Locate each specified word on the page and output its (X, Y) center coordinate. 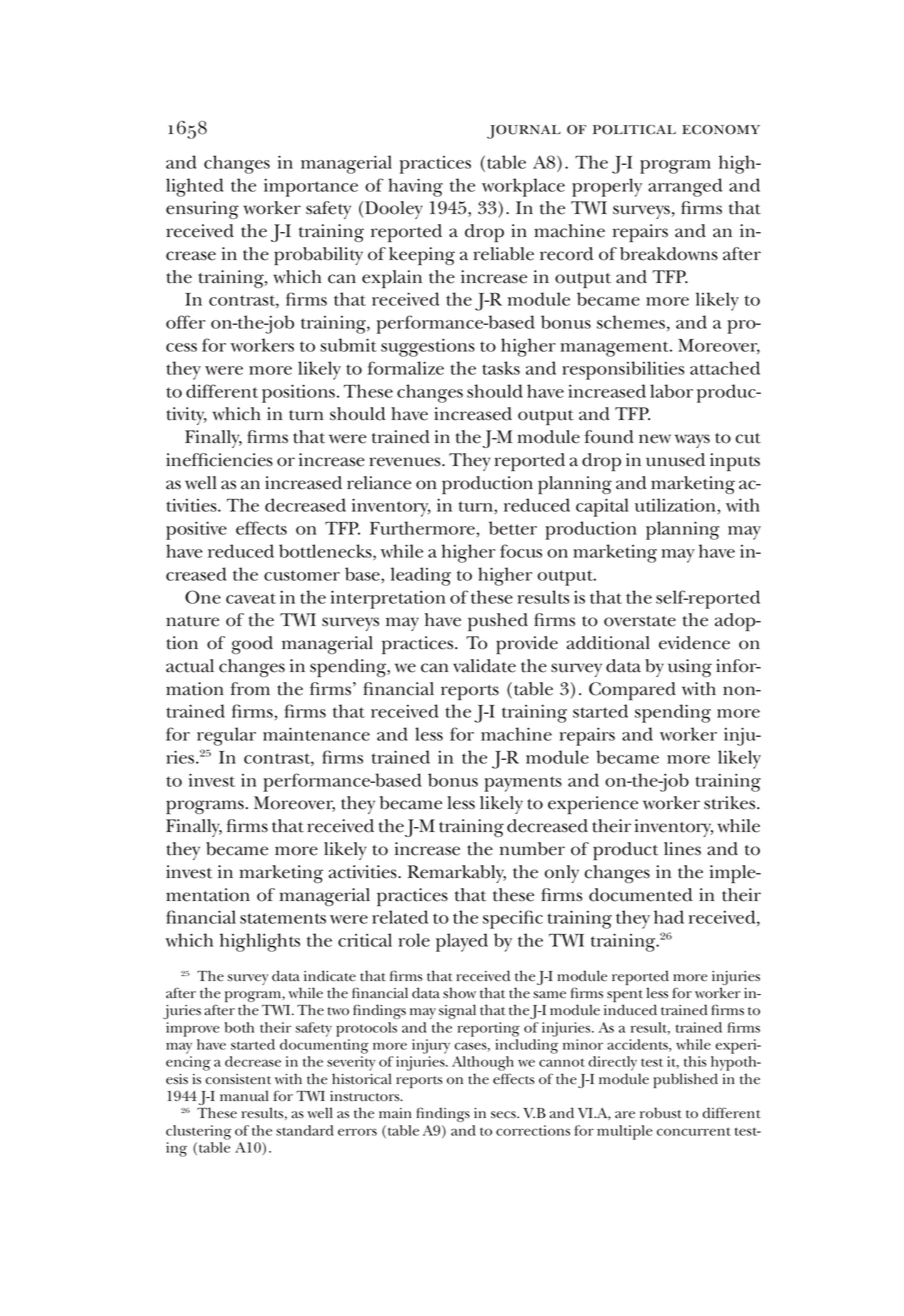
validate (484, 666)
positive (196, 530)
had (669, 917)
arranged (685, 187)
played (462, 942)
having (415, 187)
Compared (632, 691)
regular (226, 736)
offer (185, 322)
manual (244, 1096)
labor (671, 391)
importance (311, 187)
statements (283, 918)
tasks (501, 368)
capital (602, 507)
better (513, 528)
